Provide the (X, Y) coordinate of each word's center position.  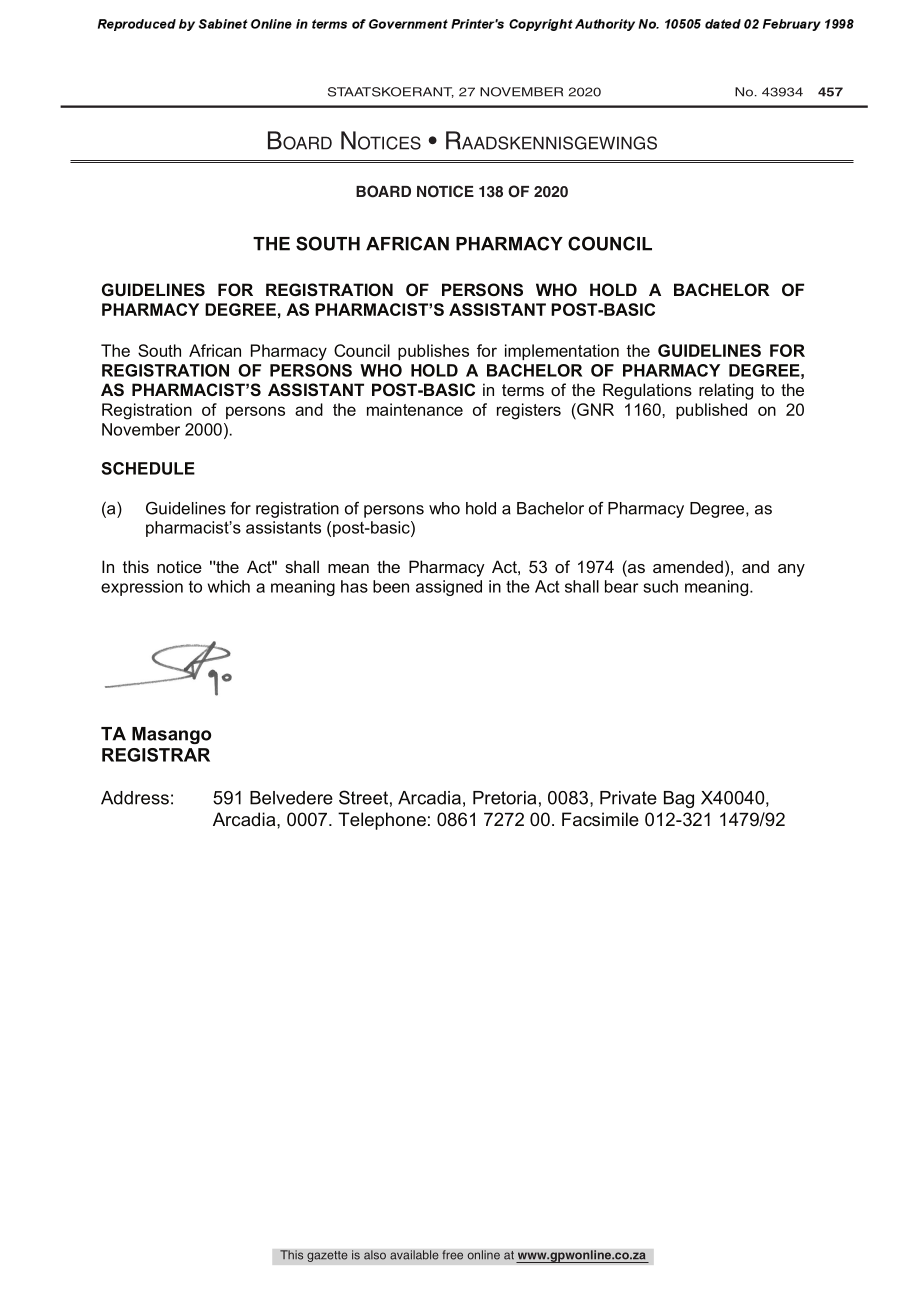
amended (688, 566)
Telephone (382, 821)
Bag (679, 799)
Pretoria (504, 798)
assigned (449, 588)
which (229, 586)
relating (726, 391)
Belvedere (291, 798)
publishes (433, 352)
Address (135, 798)
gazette (327, 1256)
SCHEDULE (148, 468)
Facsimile (600, 819)
